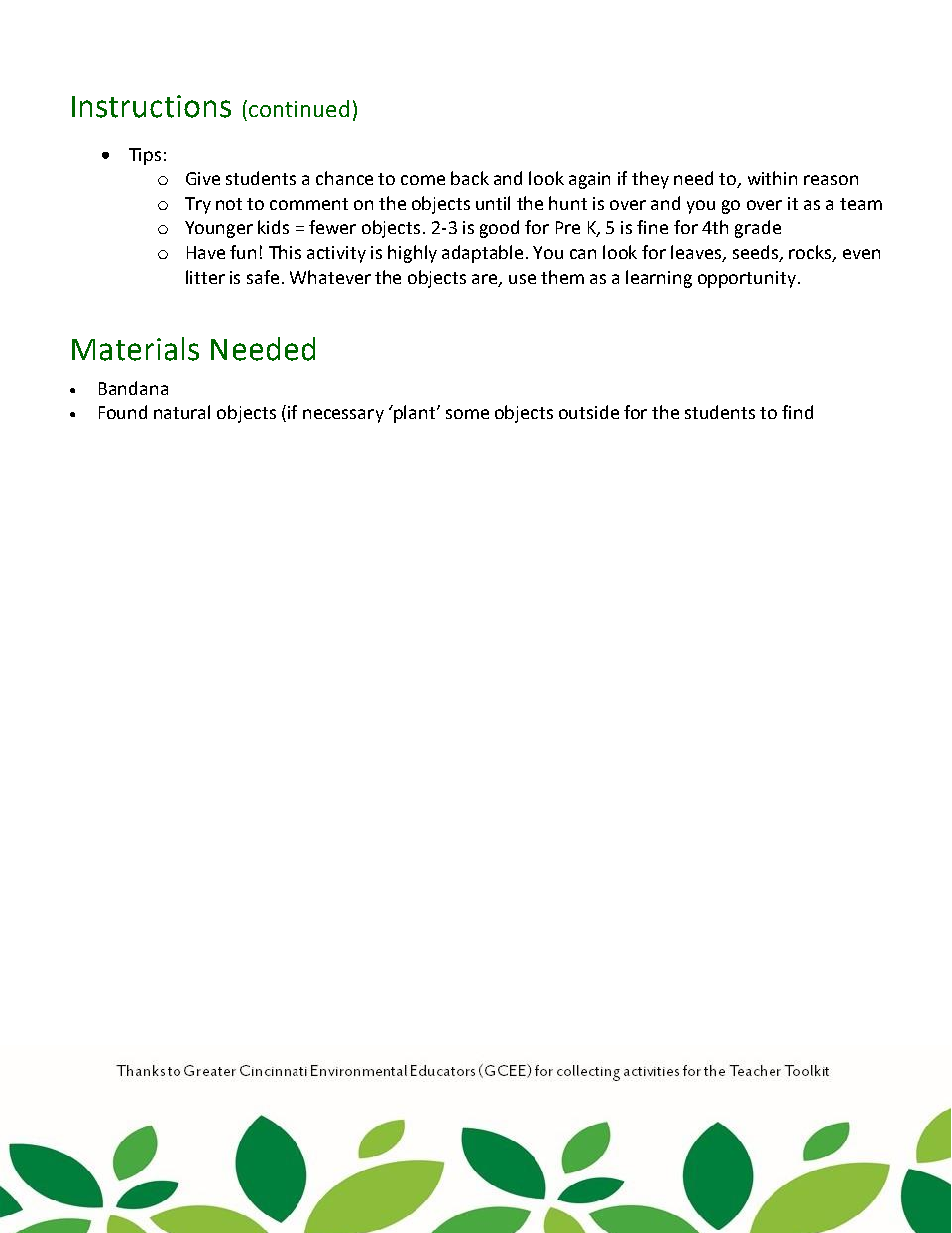 Image resolution: width=952 pixels, height=1233 pixels. What do you see at coordinates (747, 279) in the image?
I see `opportunity` at bounding box center [747, 279].
